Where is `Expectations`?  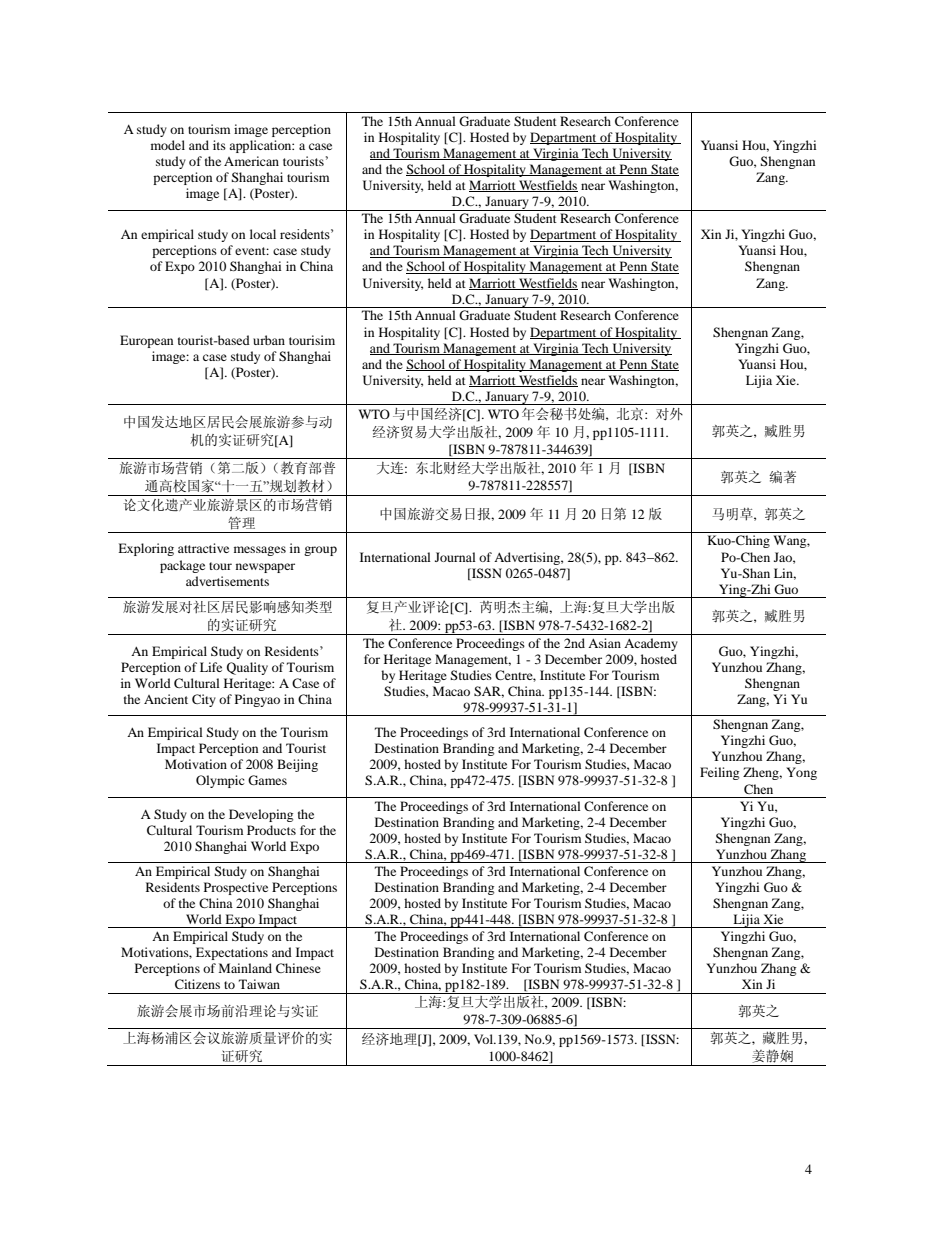
Expectations is located at coordinates (232, 953).
